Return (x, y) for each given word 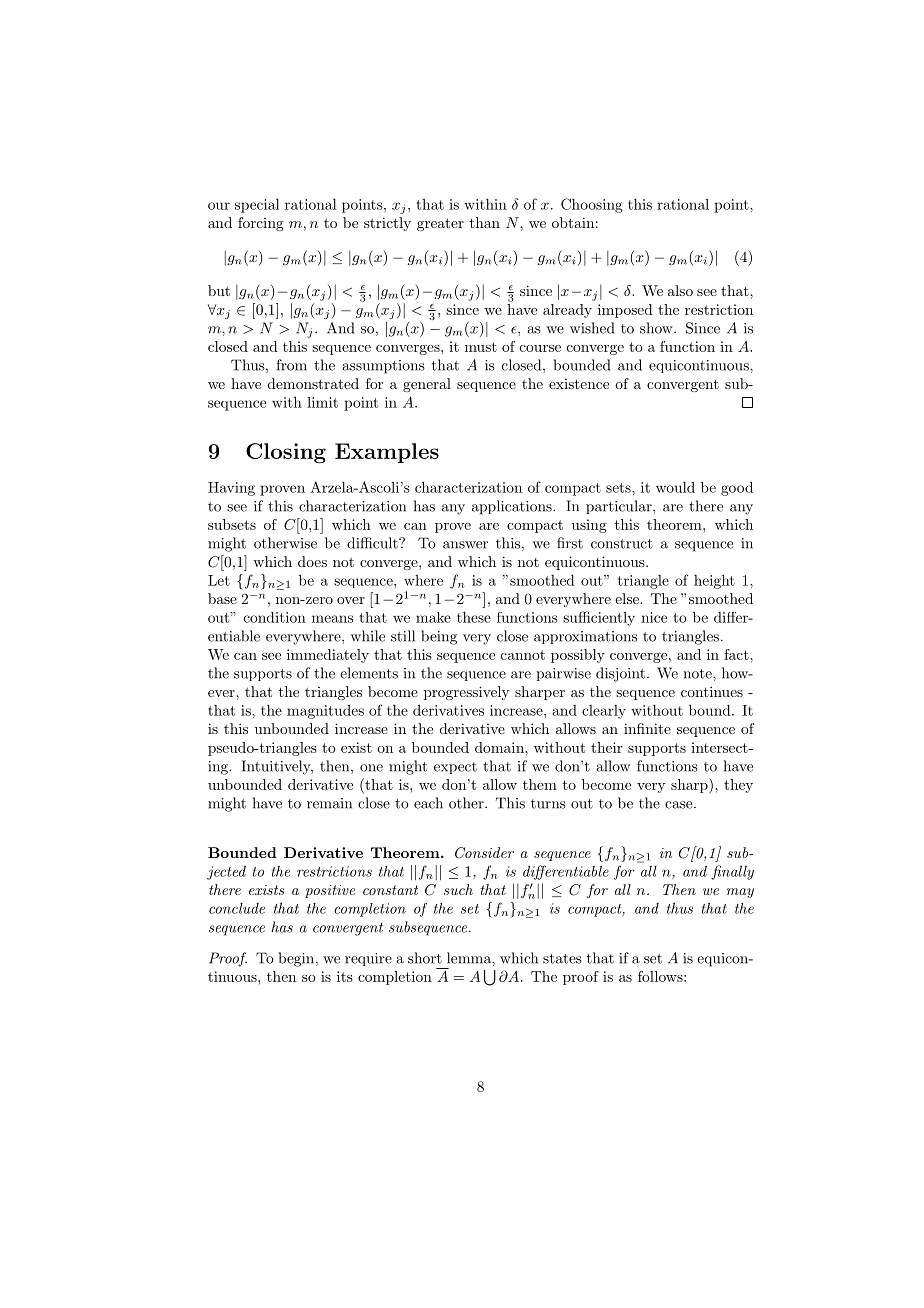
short (425, 958)
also (680, 290)
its (345, 976)
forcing (261, 224)
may (740, 893)
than (485, 222)
